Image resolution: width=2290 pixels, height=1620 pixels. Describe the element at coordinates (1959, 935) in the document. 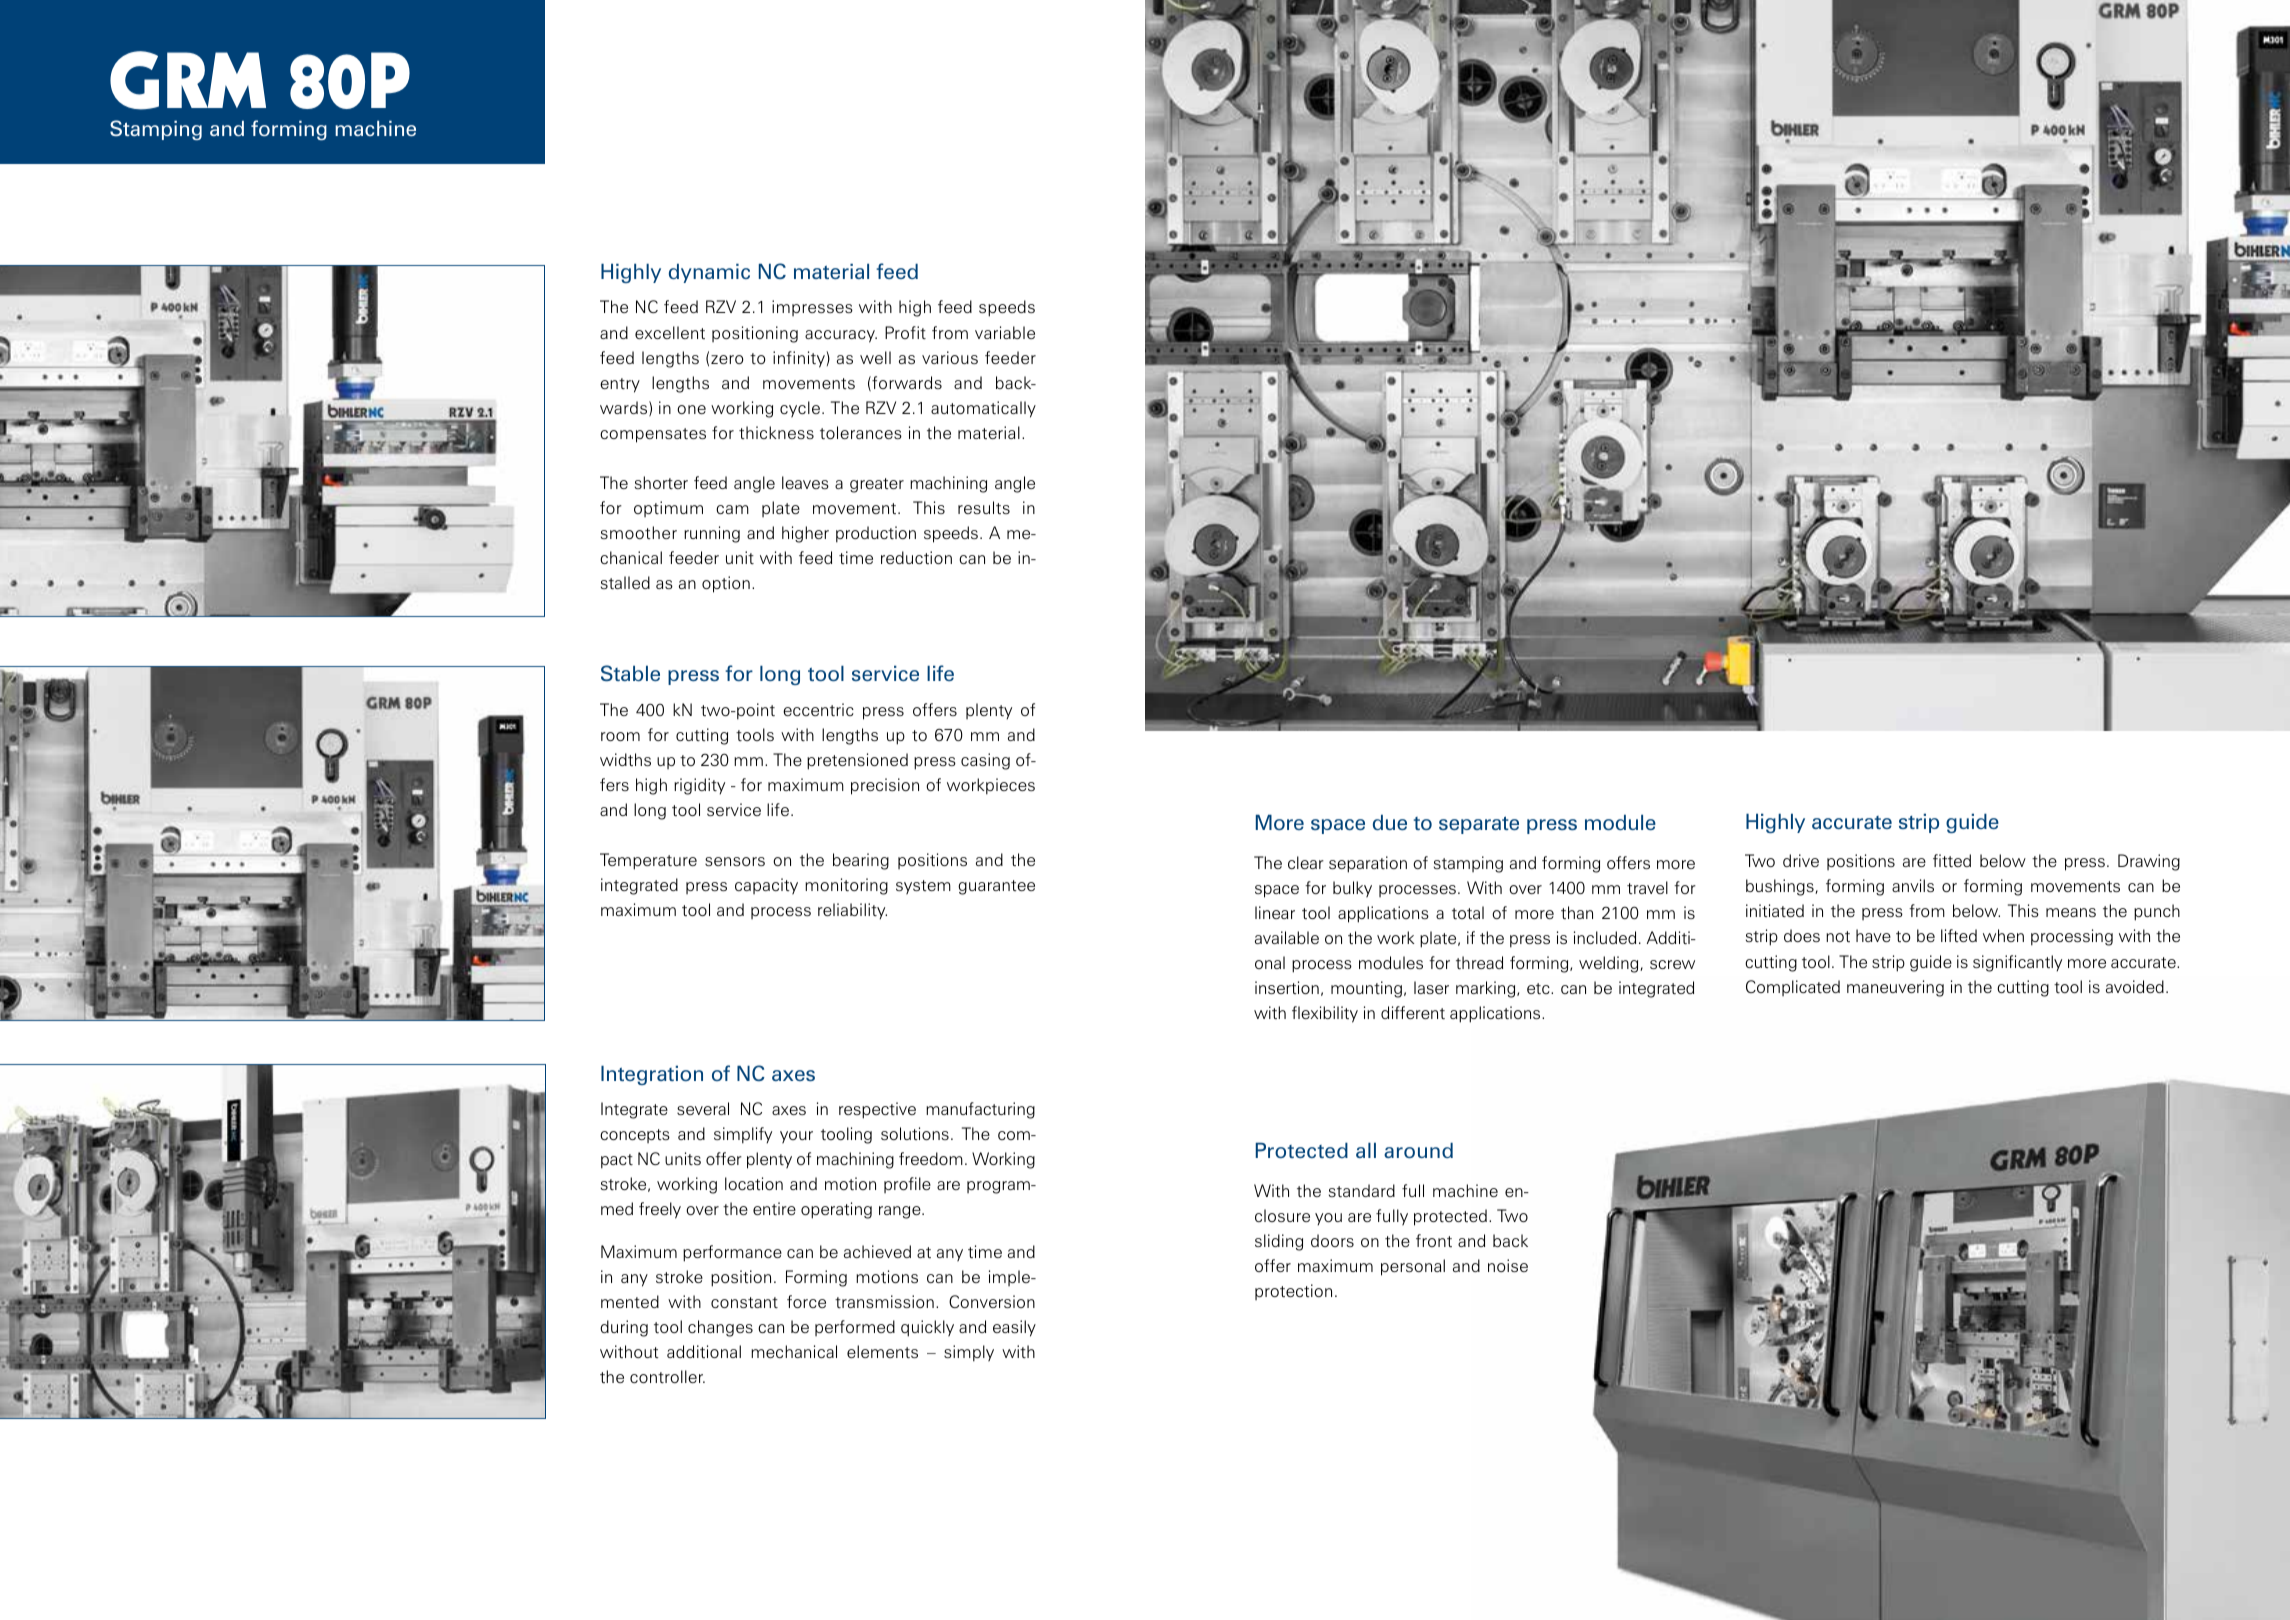

I see `lifted` at that location.
